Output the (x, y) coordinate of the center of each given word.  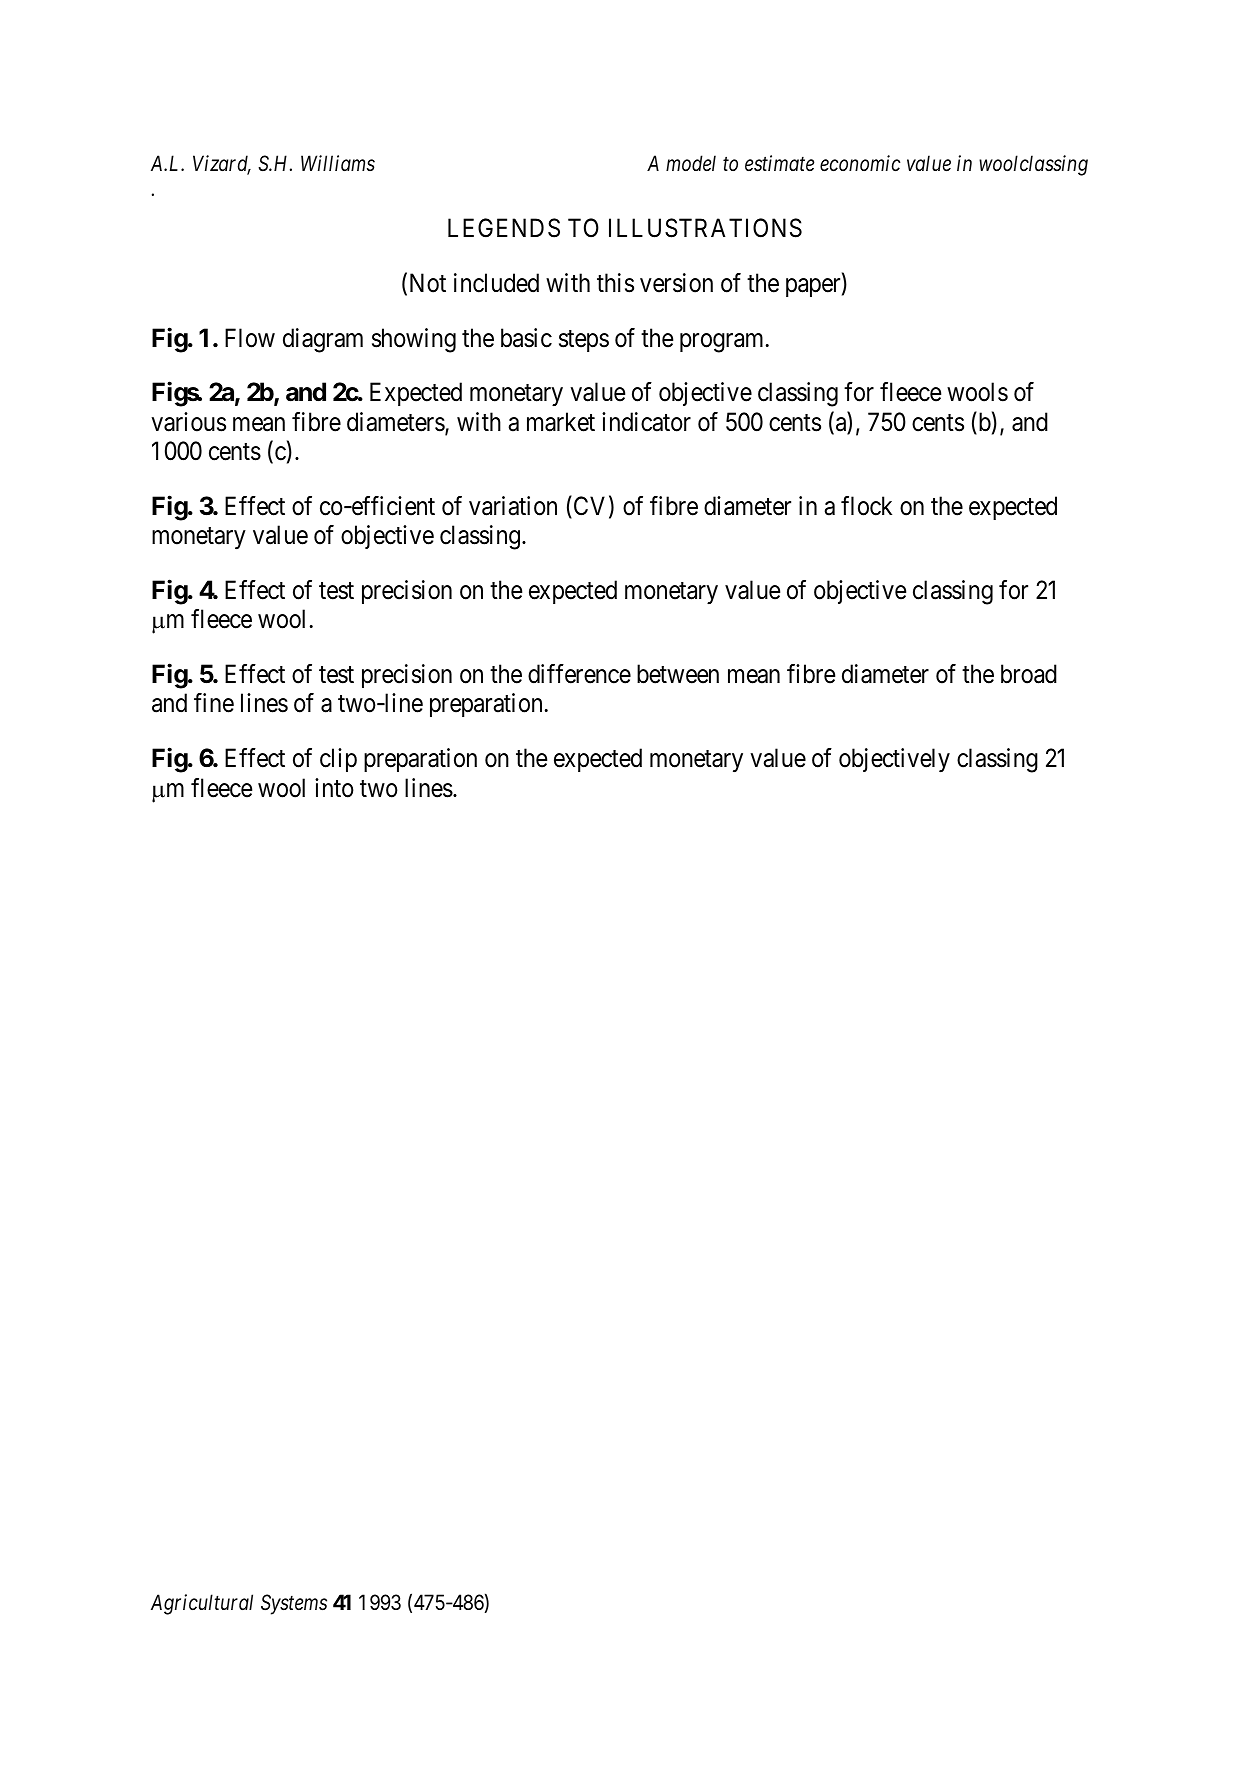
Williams (338, 163)
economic (860, 163)
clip (338, 760)
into (334, 788)
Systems (294, 1604)
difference (579, 674)
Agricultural (202, 1604)
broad (1029, 674)
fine (214, 703)
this (615, 283)
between (678, 674)
